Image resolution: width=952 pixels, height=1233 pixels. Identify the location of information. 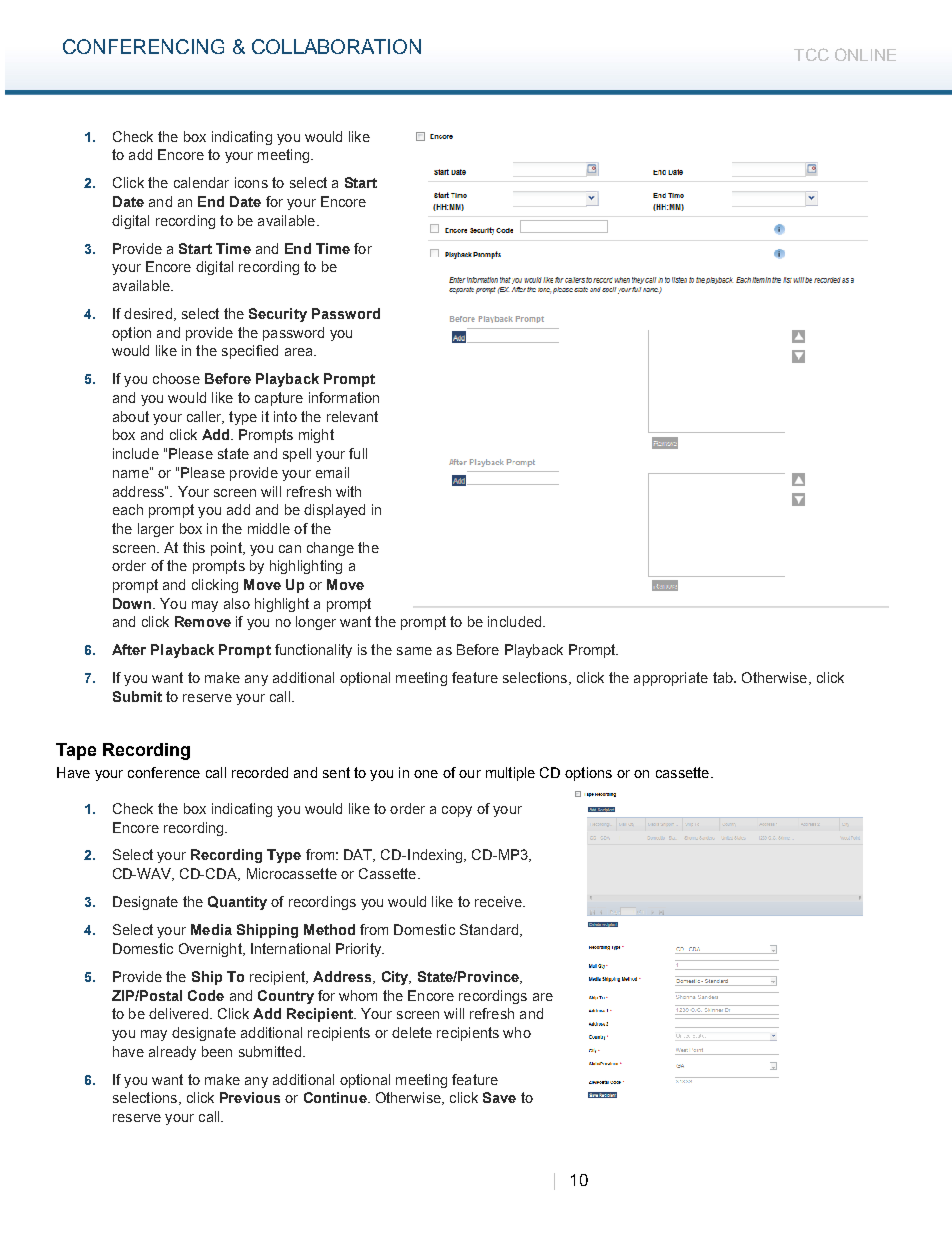
(344, 397).
